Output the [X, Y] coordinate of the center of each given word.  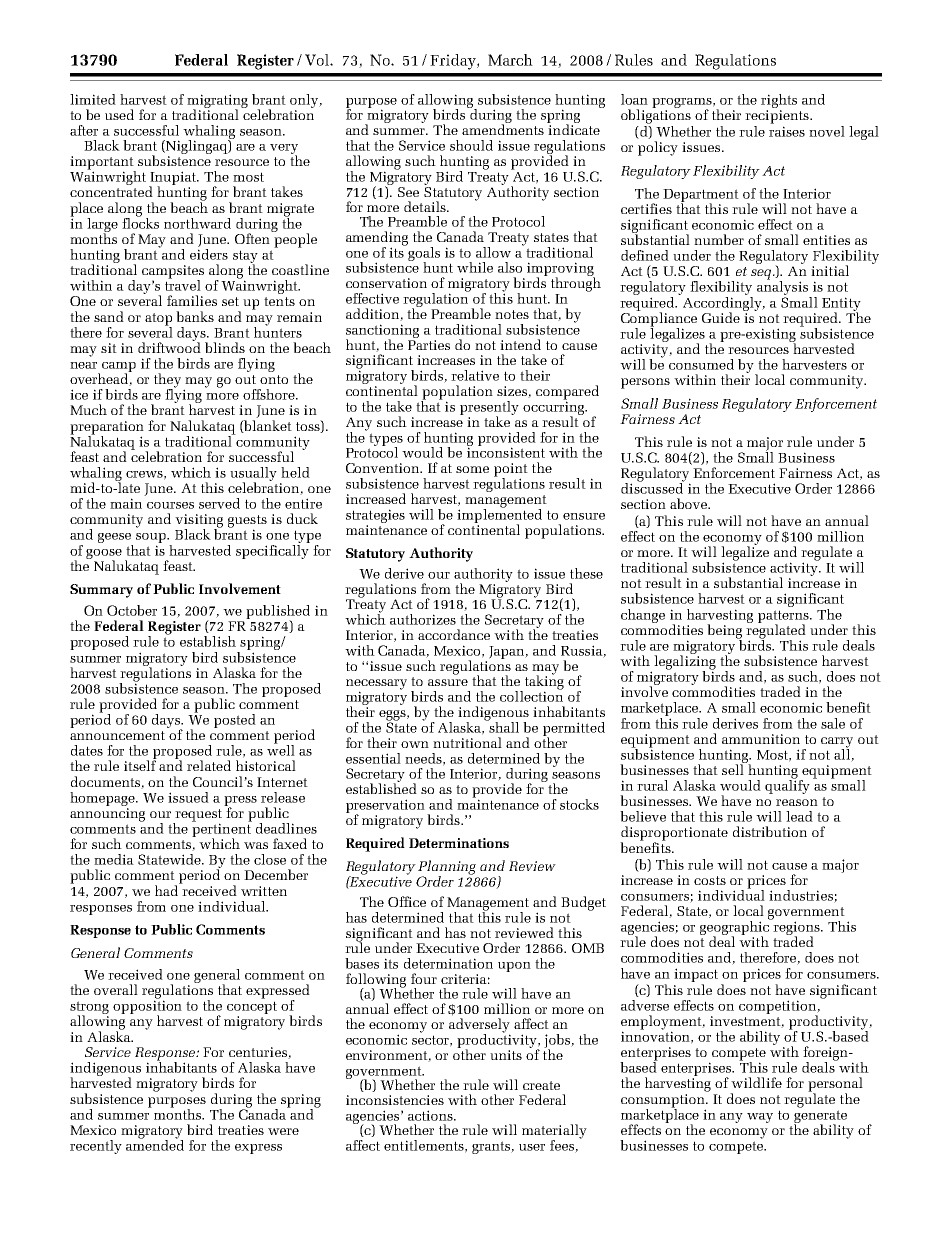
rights [779, 101]
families [192, 300]
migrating [217, 102]
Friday [454, 62]
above [690, 503]
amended [155, 1144]
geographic [736, 928]
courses [170, 505]
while [475, 267]
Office [407, 901]
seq [762, 274]
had [168, 889]
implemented [499, 515]
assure [448, 682]
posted [235, 721]
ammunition [761, 739]
